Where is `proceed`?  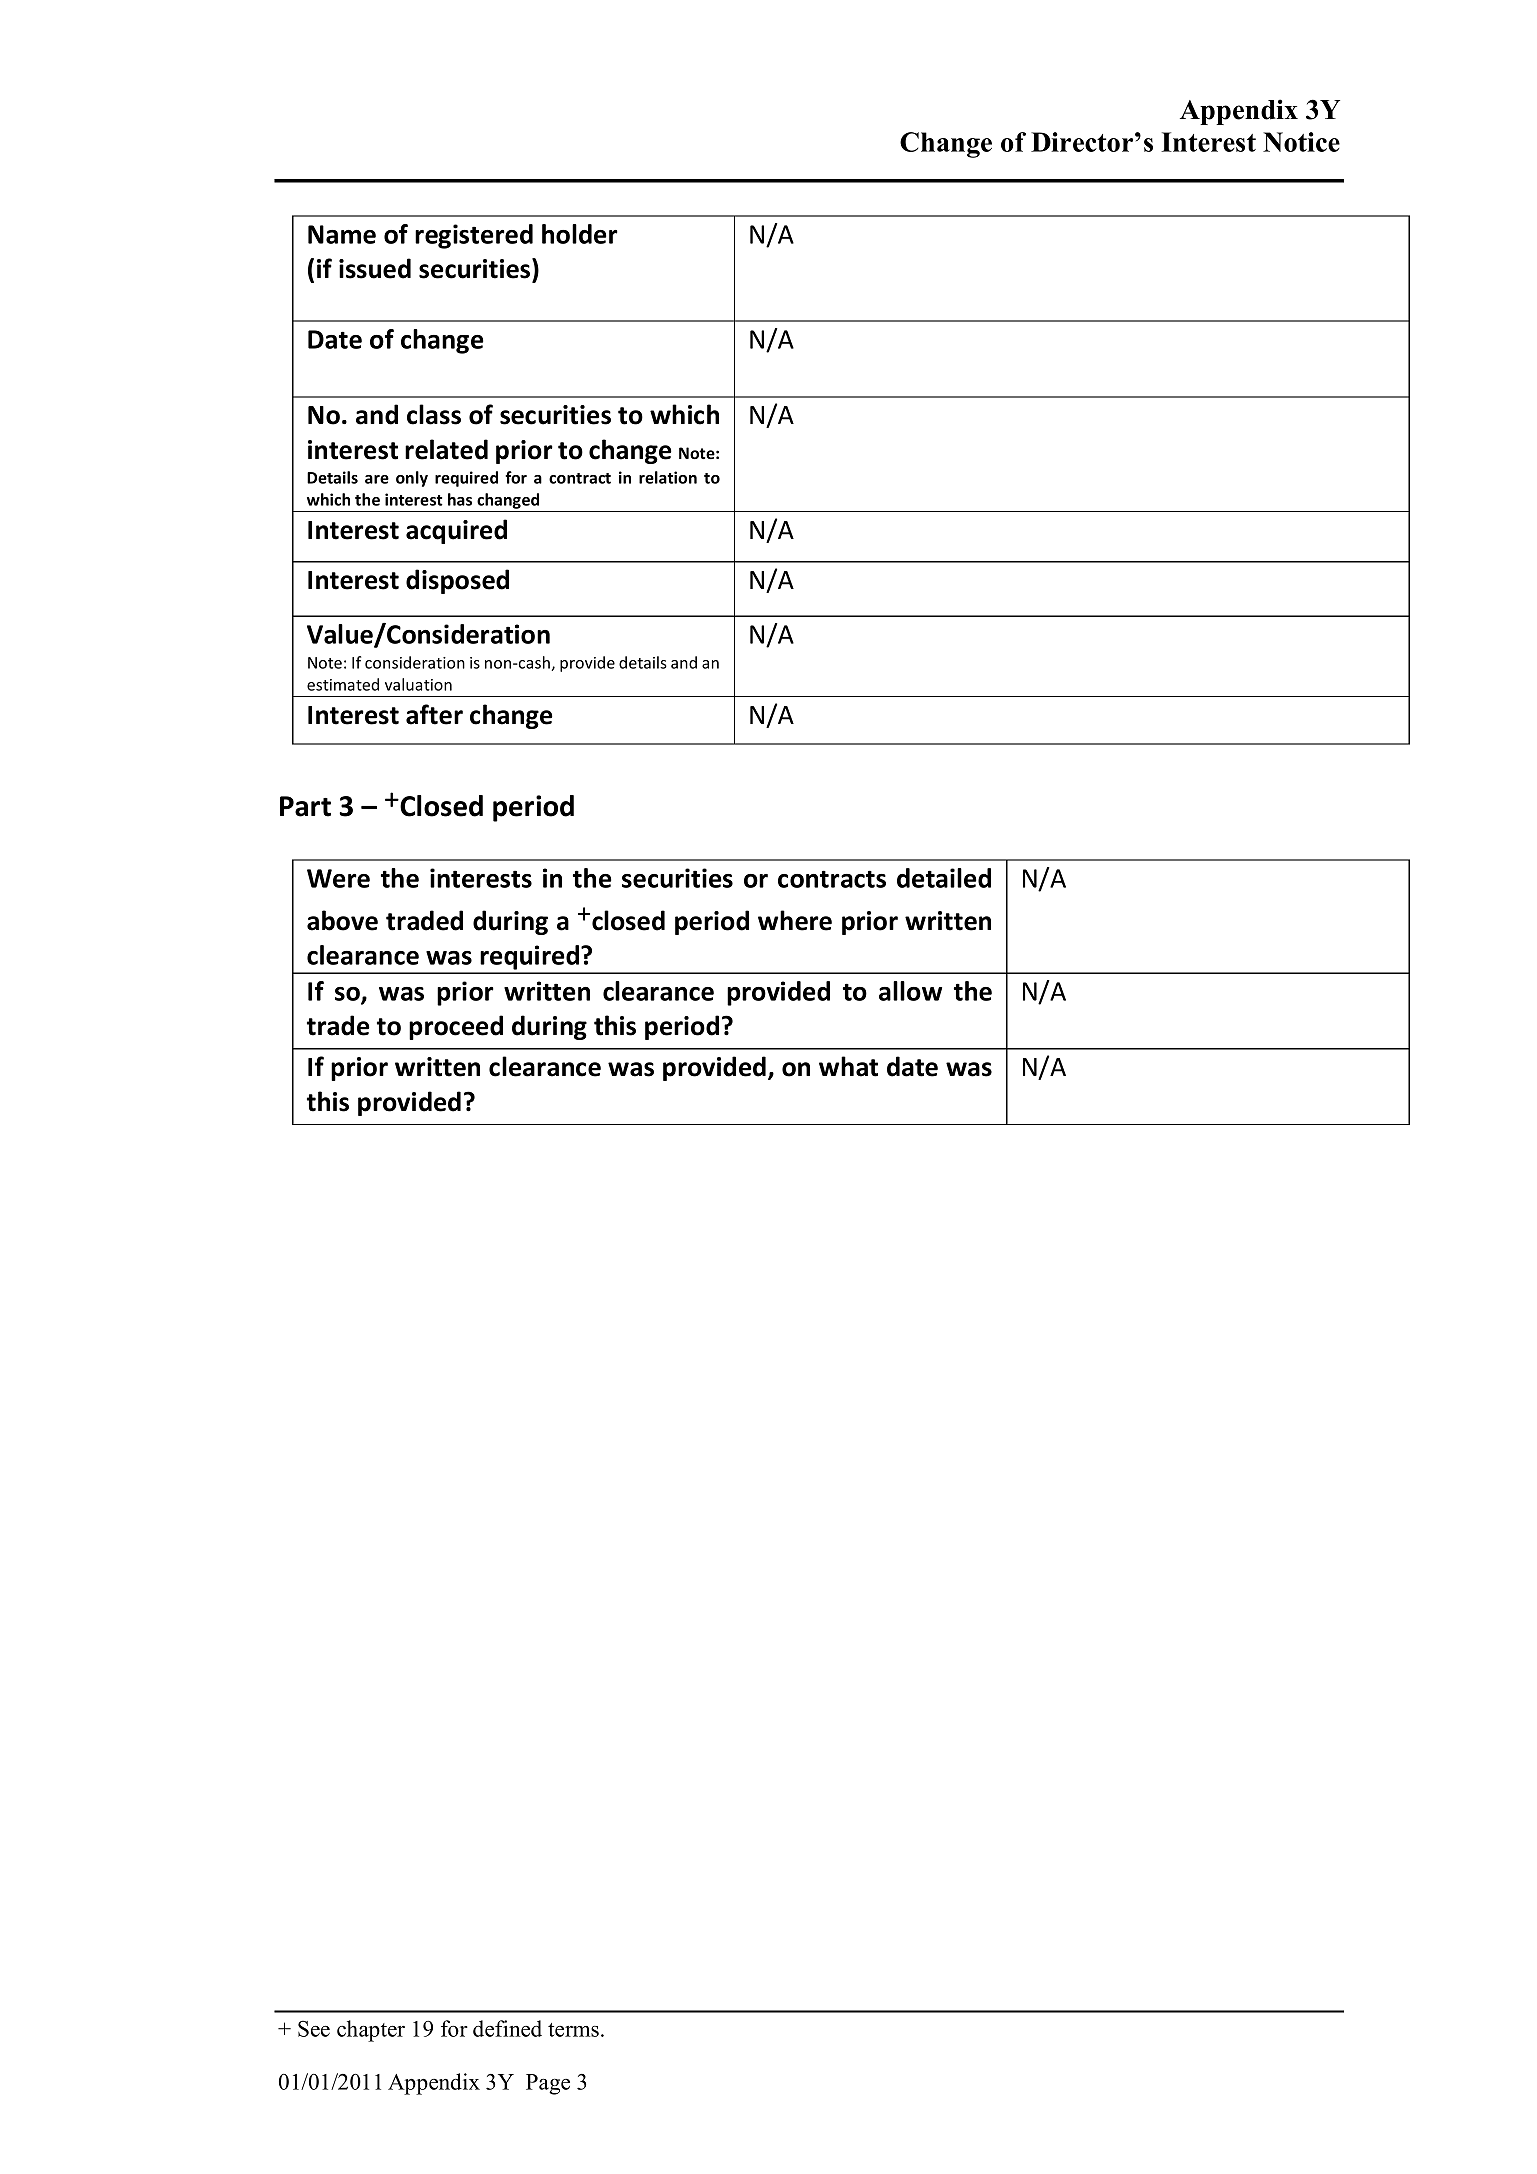
proceed is located at coordinates (456, 1027).
